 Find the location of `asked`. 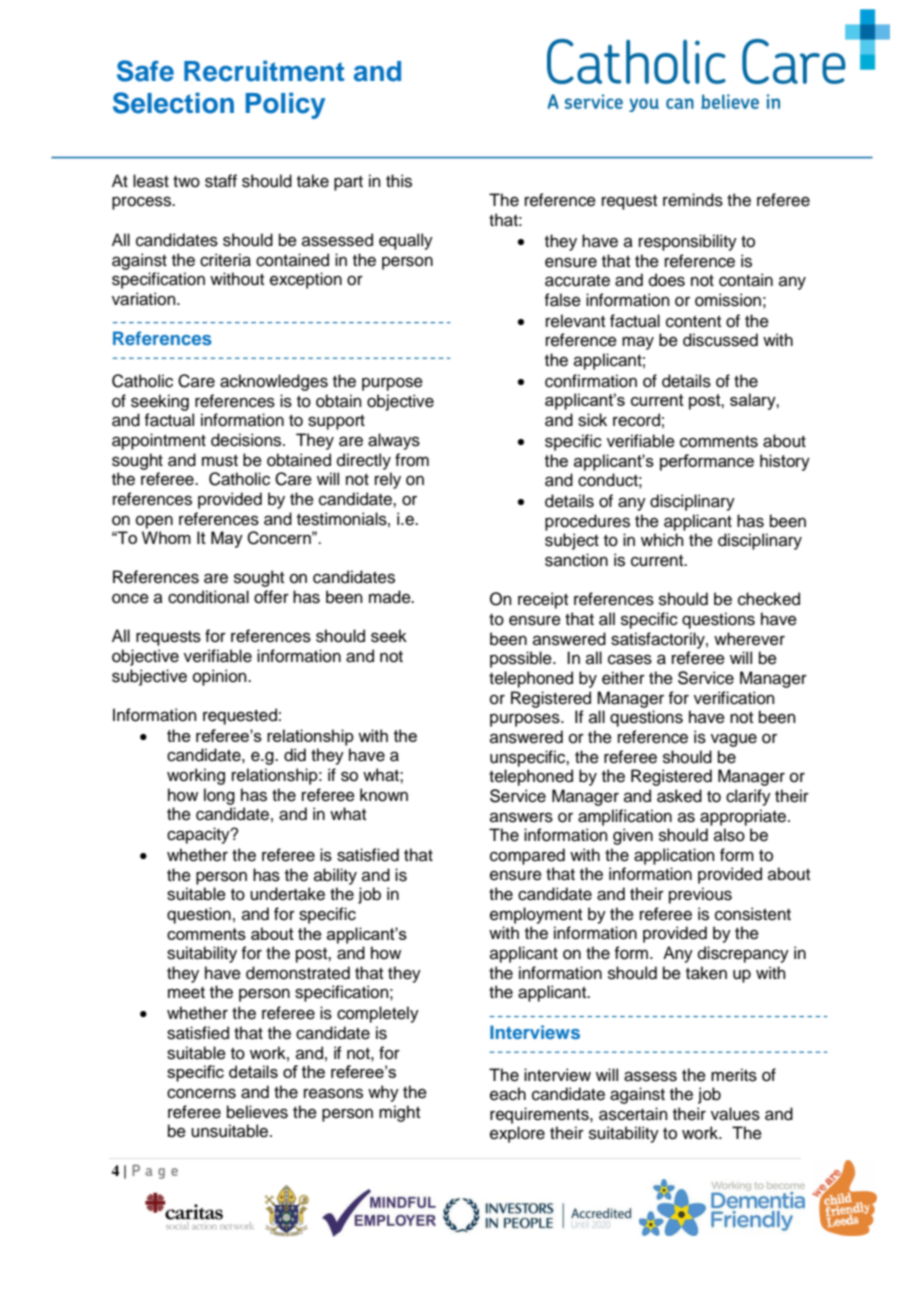

asked is located at coordinates (679, 796).
